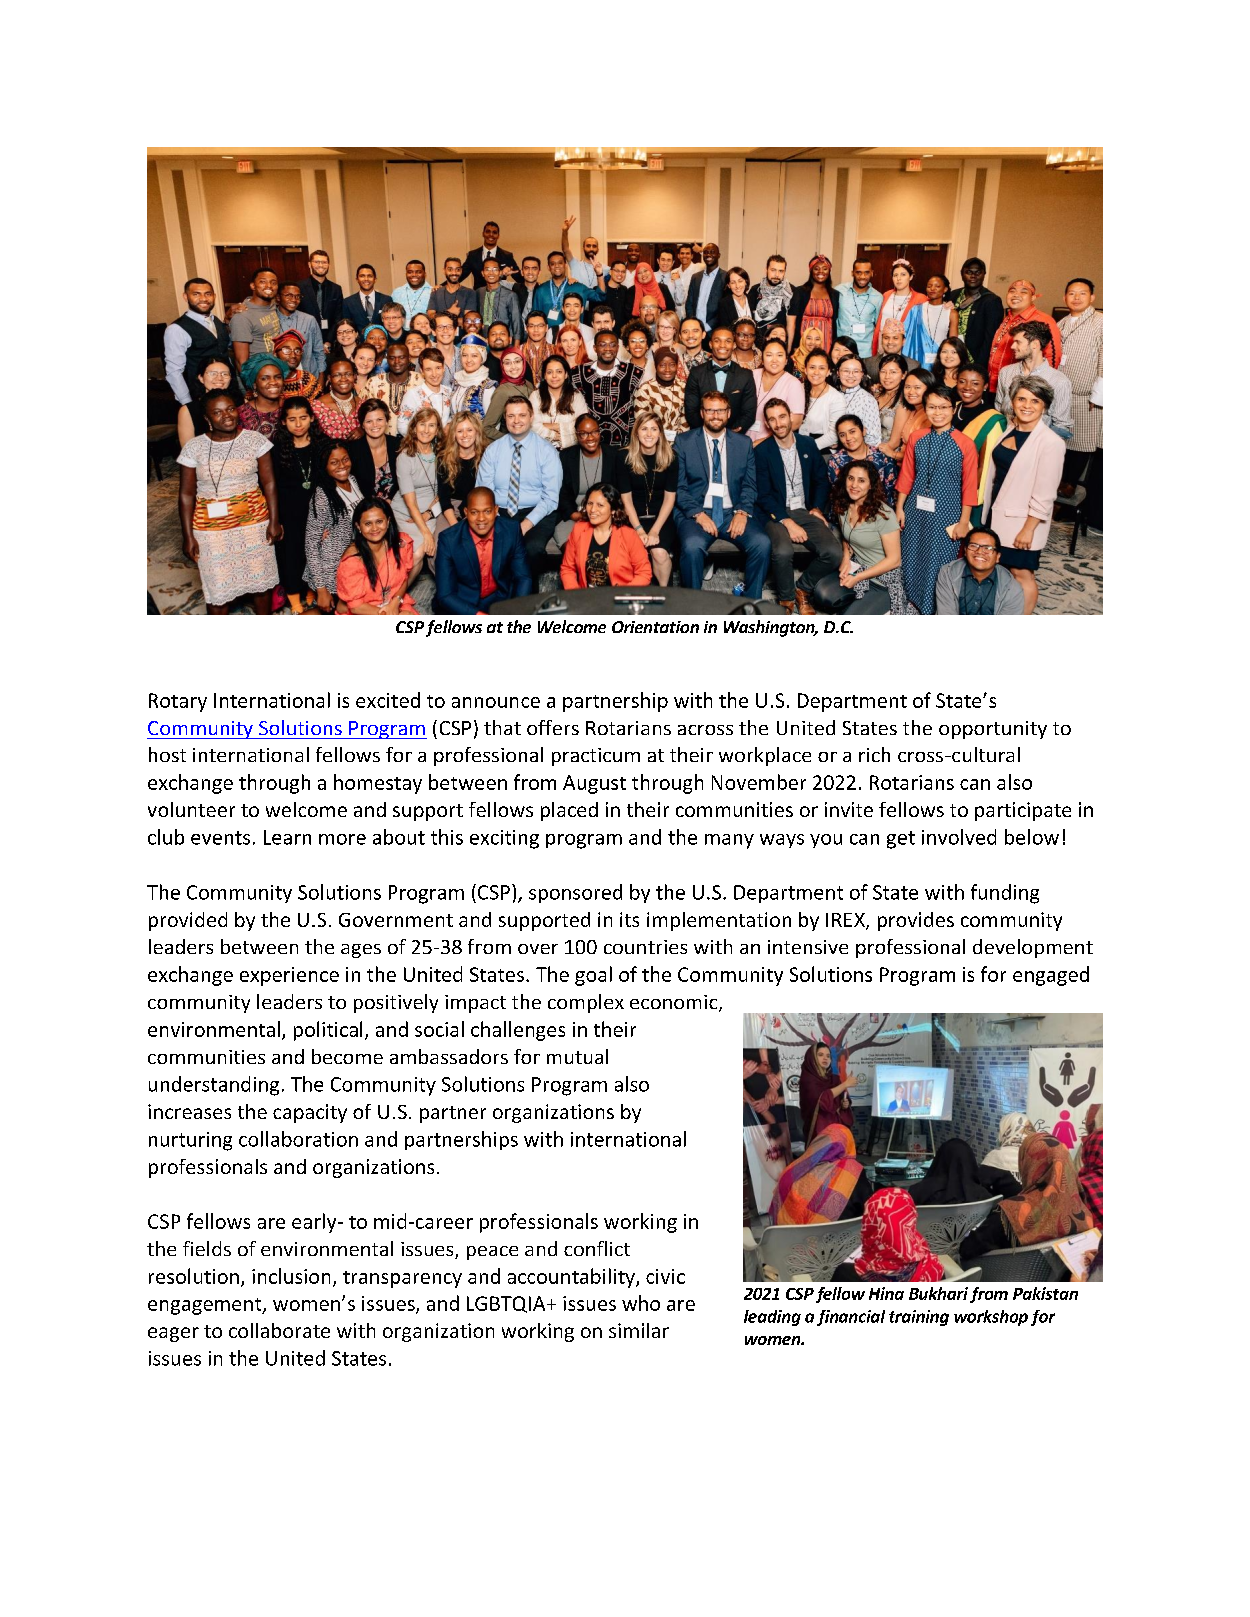  Describe the element at coordinates (1051, 976) in the screenshot. I see `engaged` at that location.
